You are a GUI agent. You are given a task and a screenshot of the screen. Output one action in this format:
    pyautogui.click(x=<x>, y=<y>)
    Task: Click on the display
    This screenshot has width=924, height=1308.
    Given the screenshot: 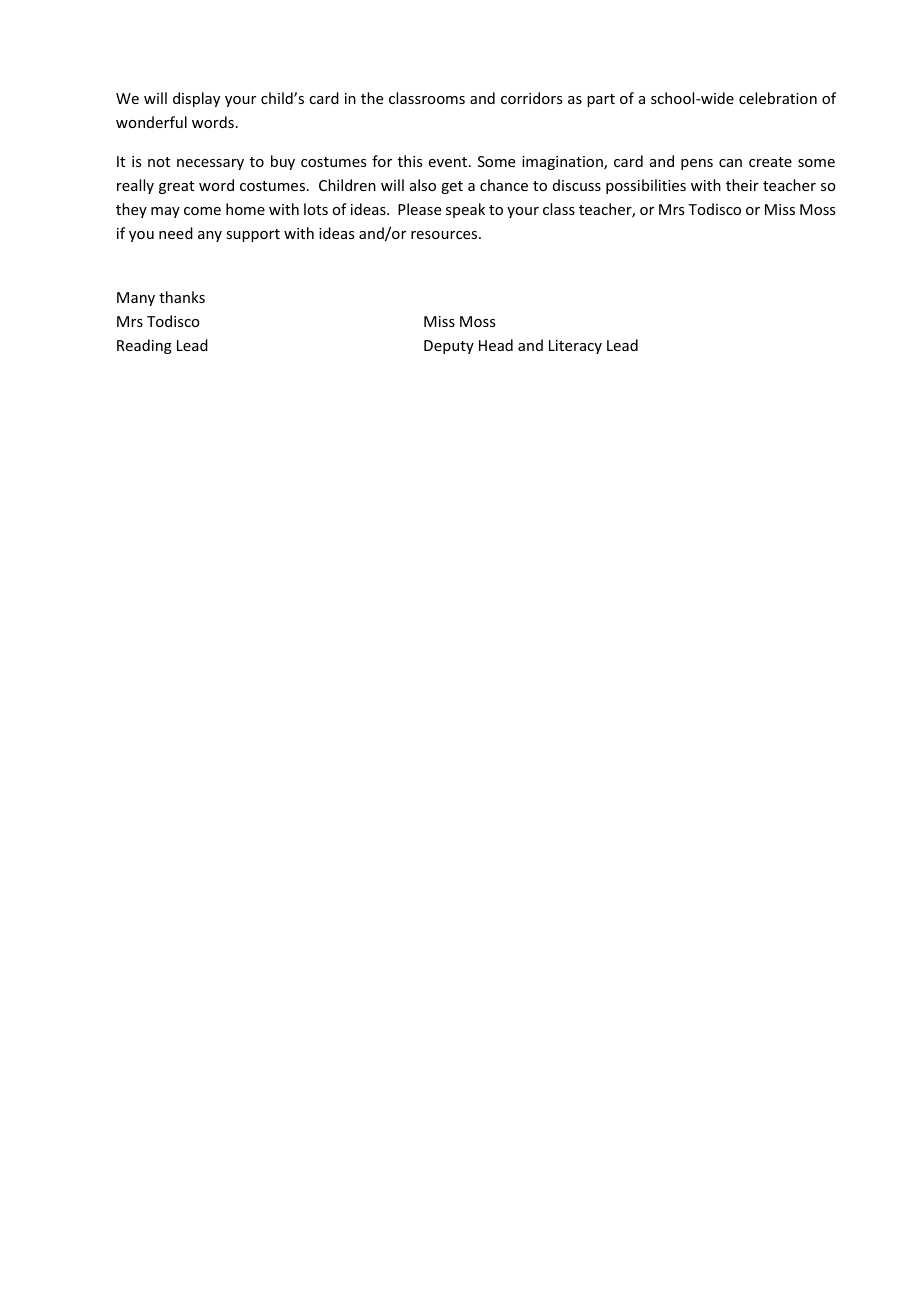 What is the action you would take?
    pyautogui.click(x=196, y=99)
